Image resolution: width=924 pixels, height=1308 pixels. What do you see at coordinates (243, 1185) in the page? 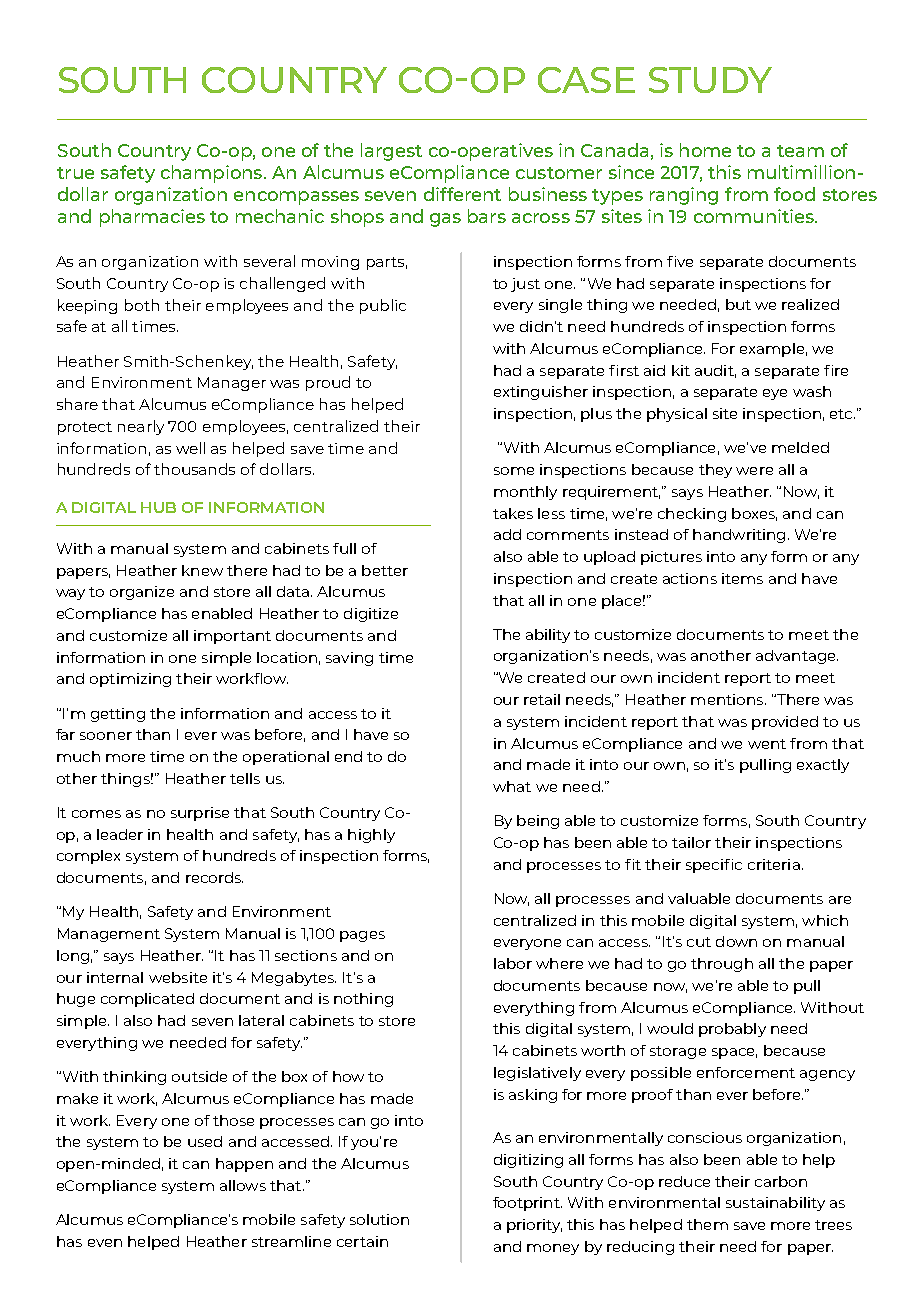
I see `allows` at bounding box center [243, 1185].
